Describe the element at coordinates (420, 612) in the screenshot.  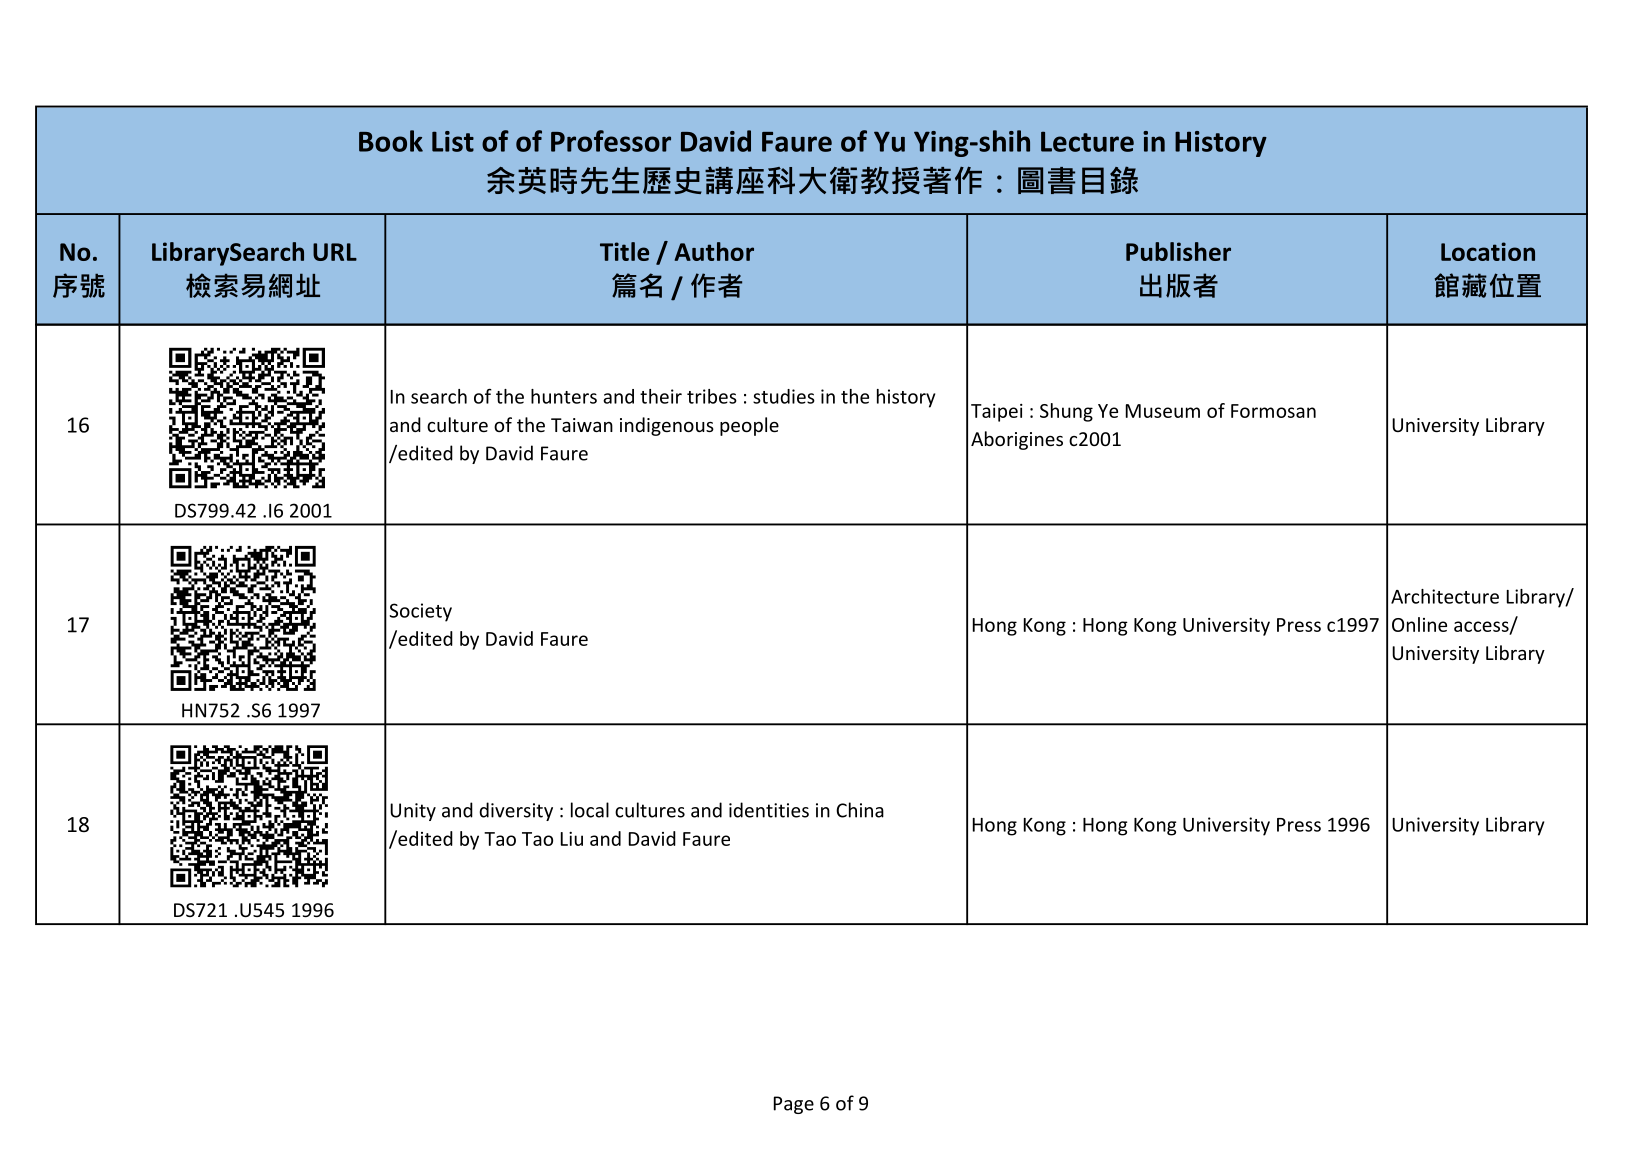
I see `Society` at that location.
